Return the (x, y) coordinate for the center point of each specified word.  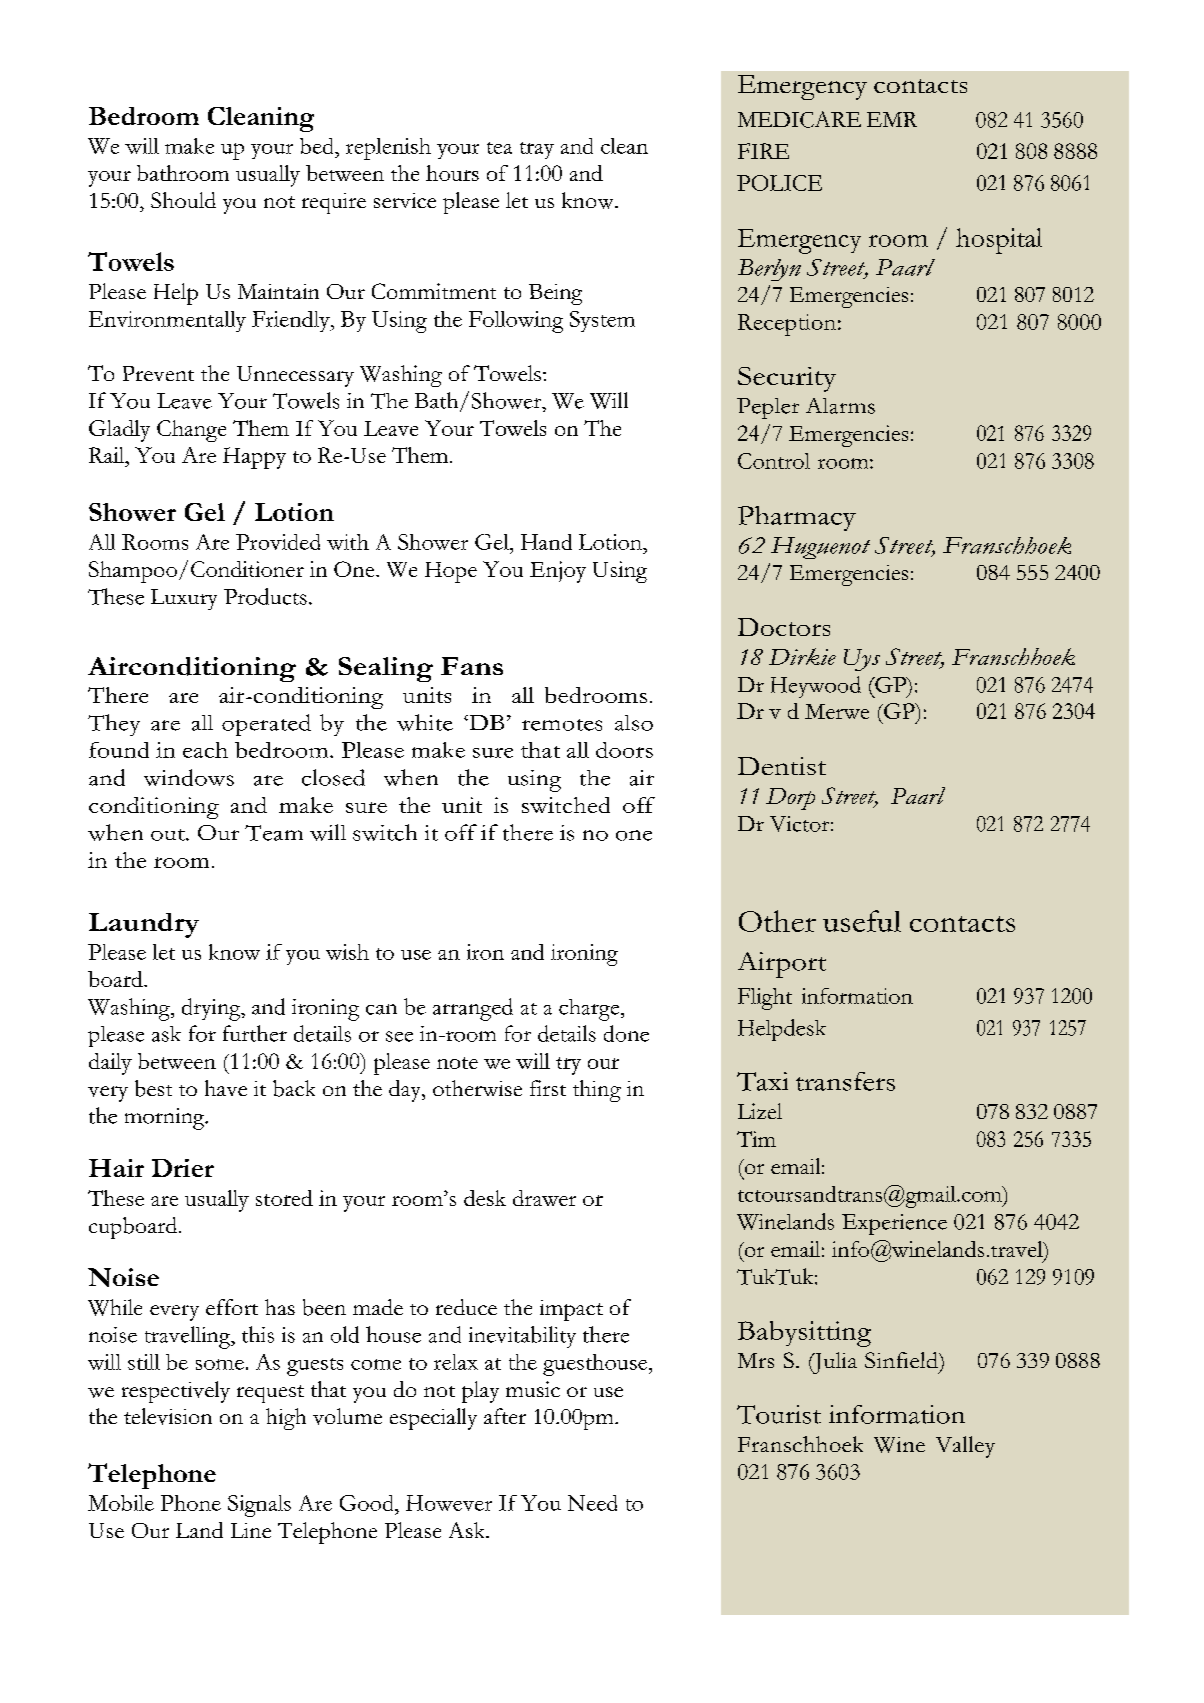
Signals (259, 1506)
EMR (892, 119)
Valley (965, 1447)
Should (183, 200)
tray (537, 150)
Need (592, 1503)
